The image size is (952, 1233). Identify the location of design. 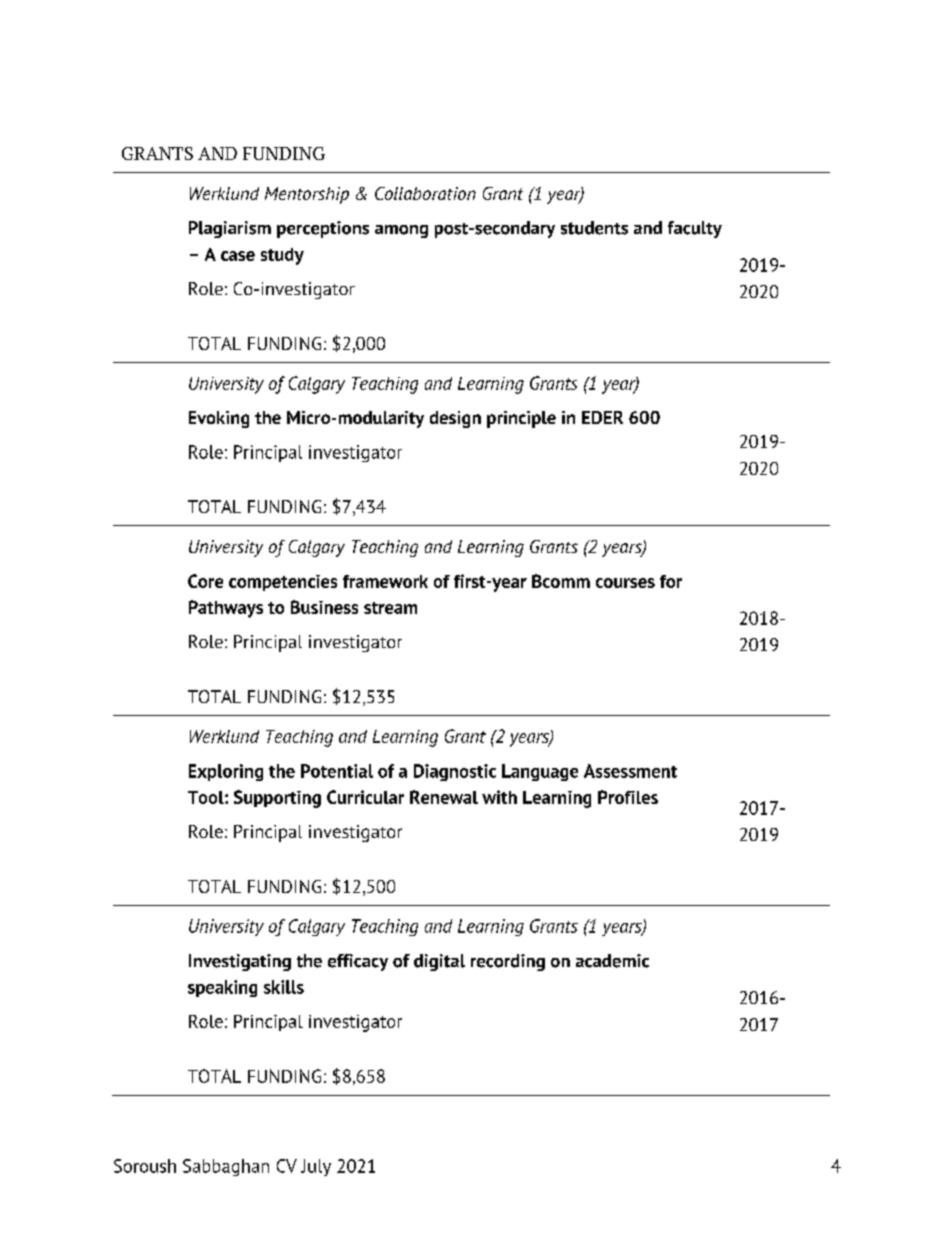
(455, 419).
